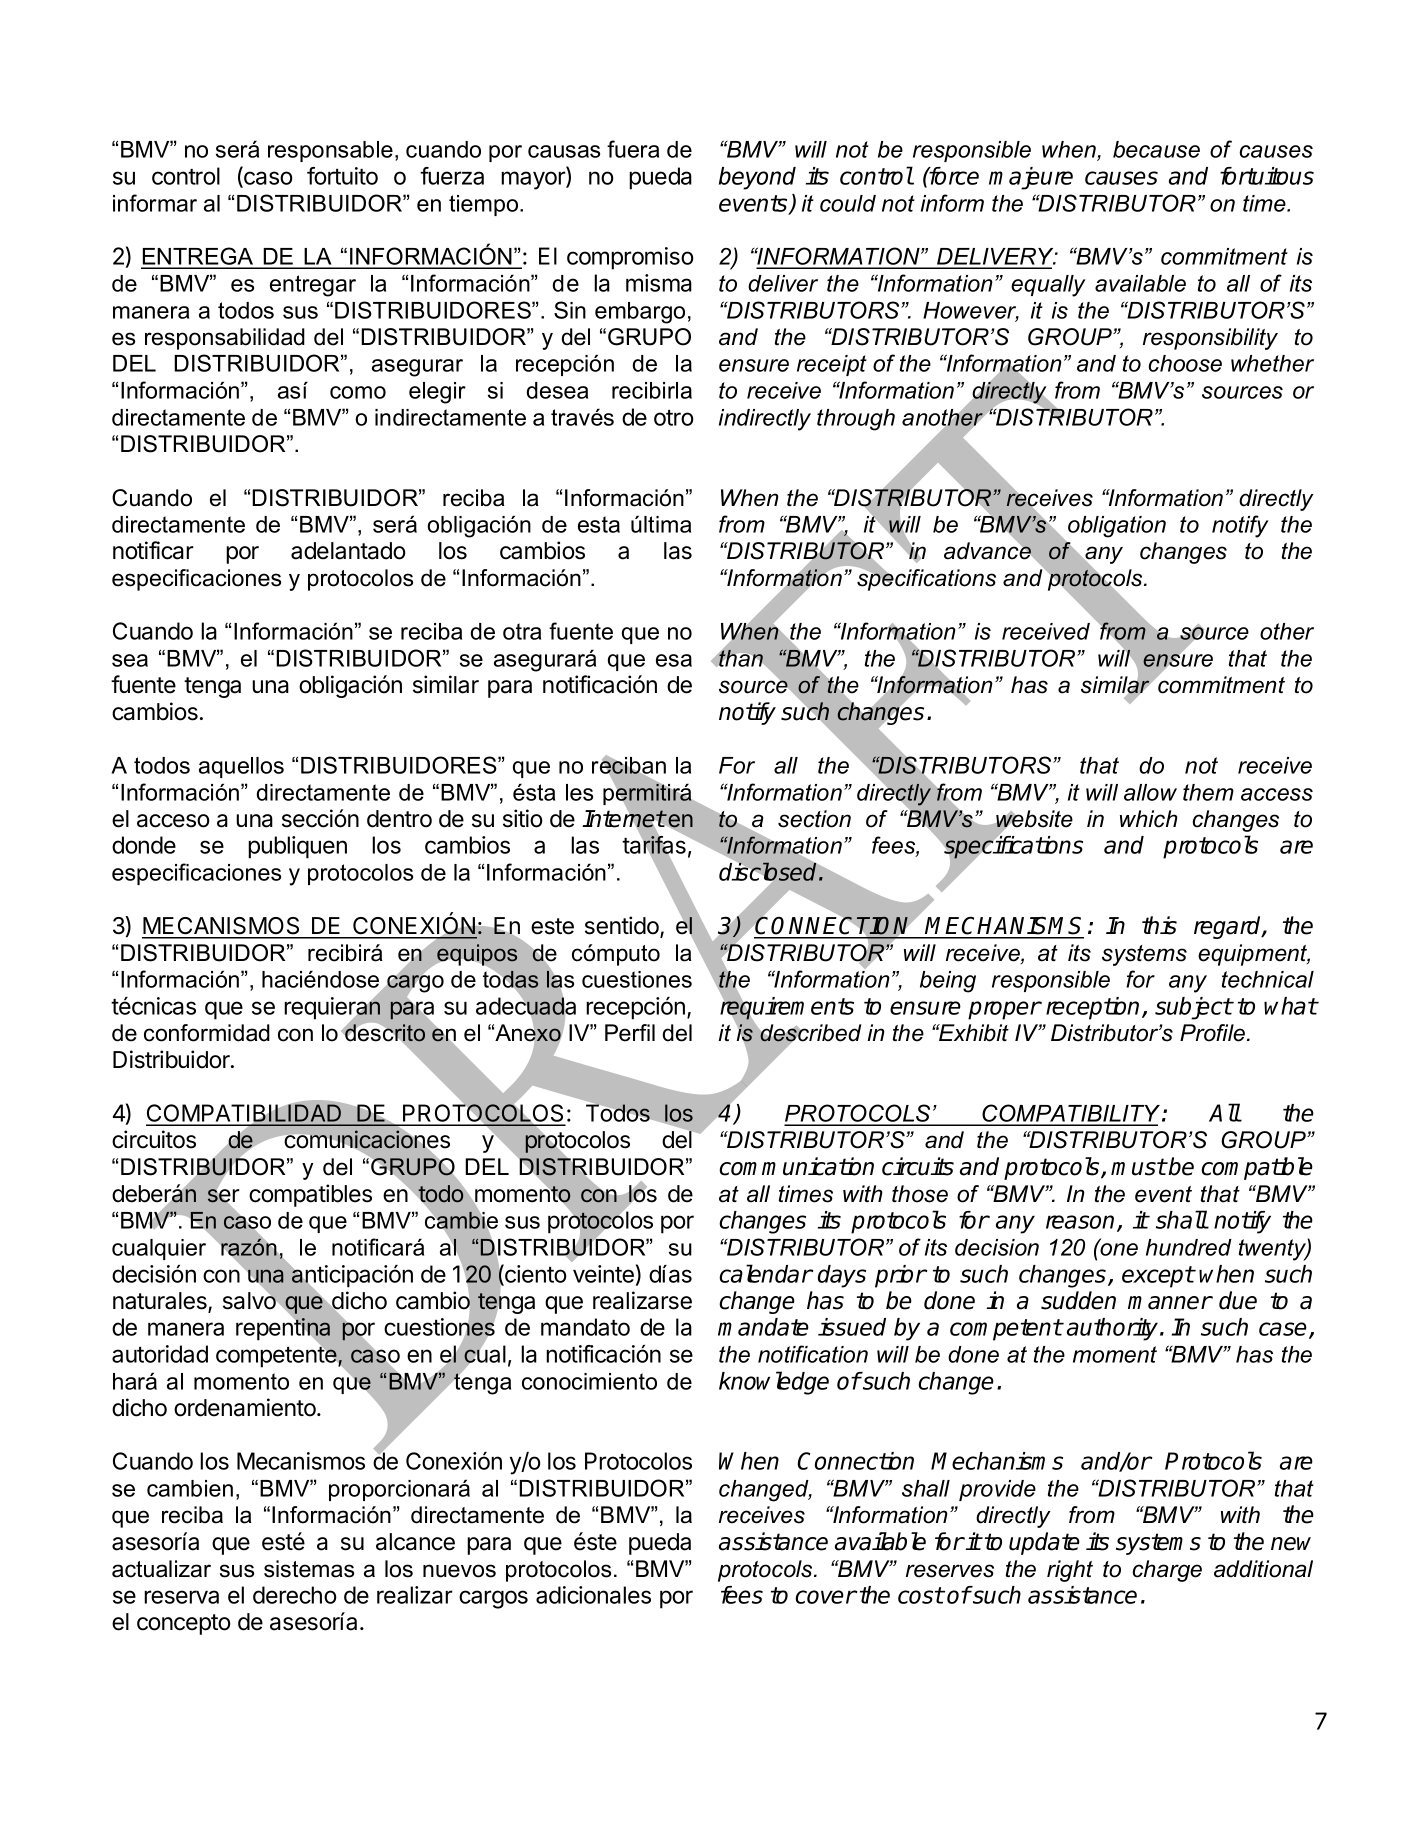 This page has height=1844, width=1425. I want to click on section, so click(814, 819).
